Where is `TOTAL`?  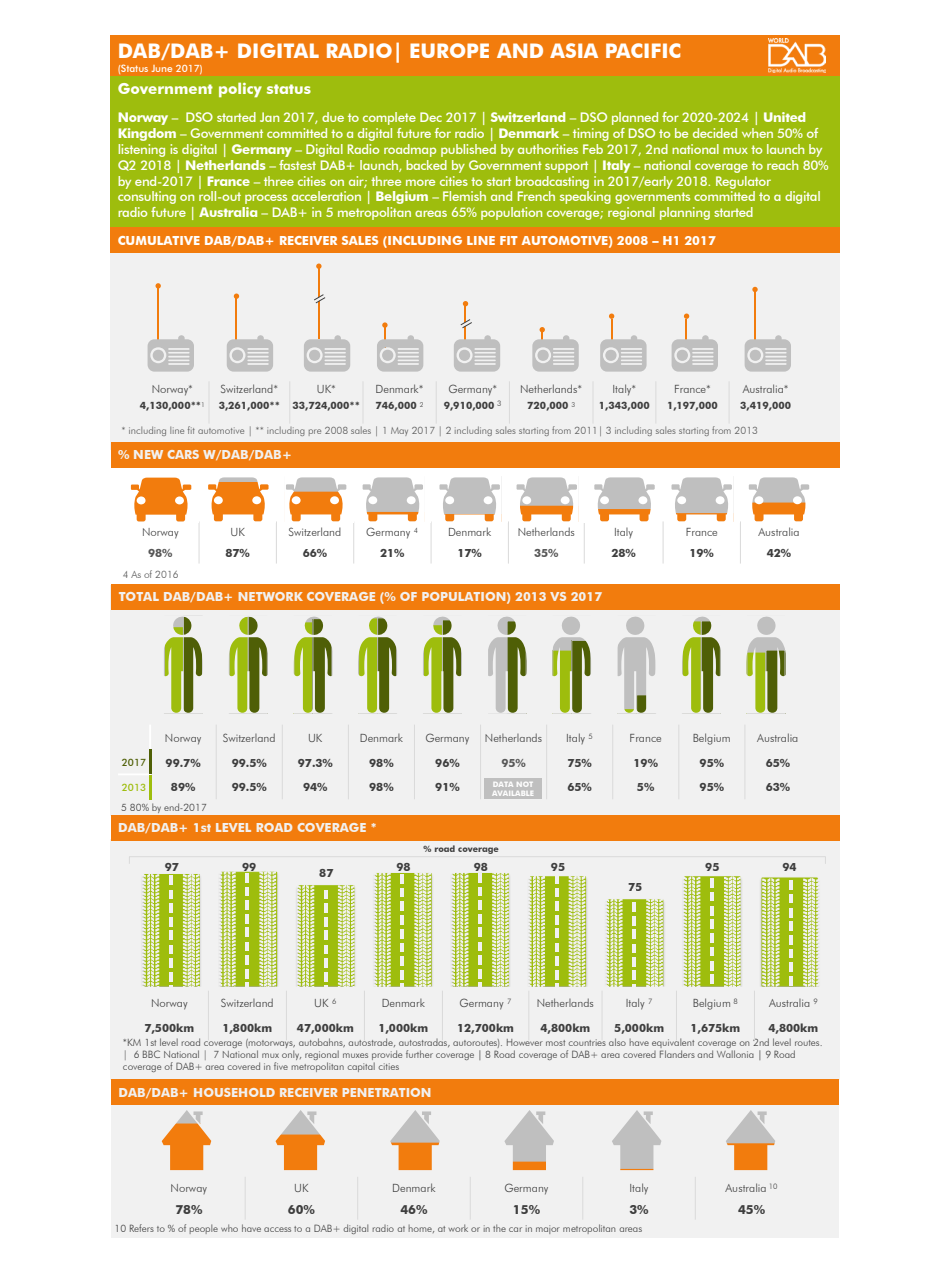
TOTAL is located at coordinates (139, 596).
